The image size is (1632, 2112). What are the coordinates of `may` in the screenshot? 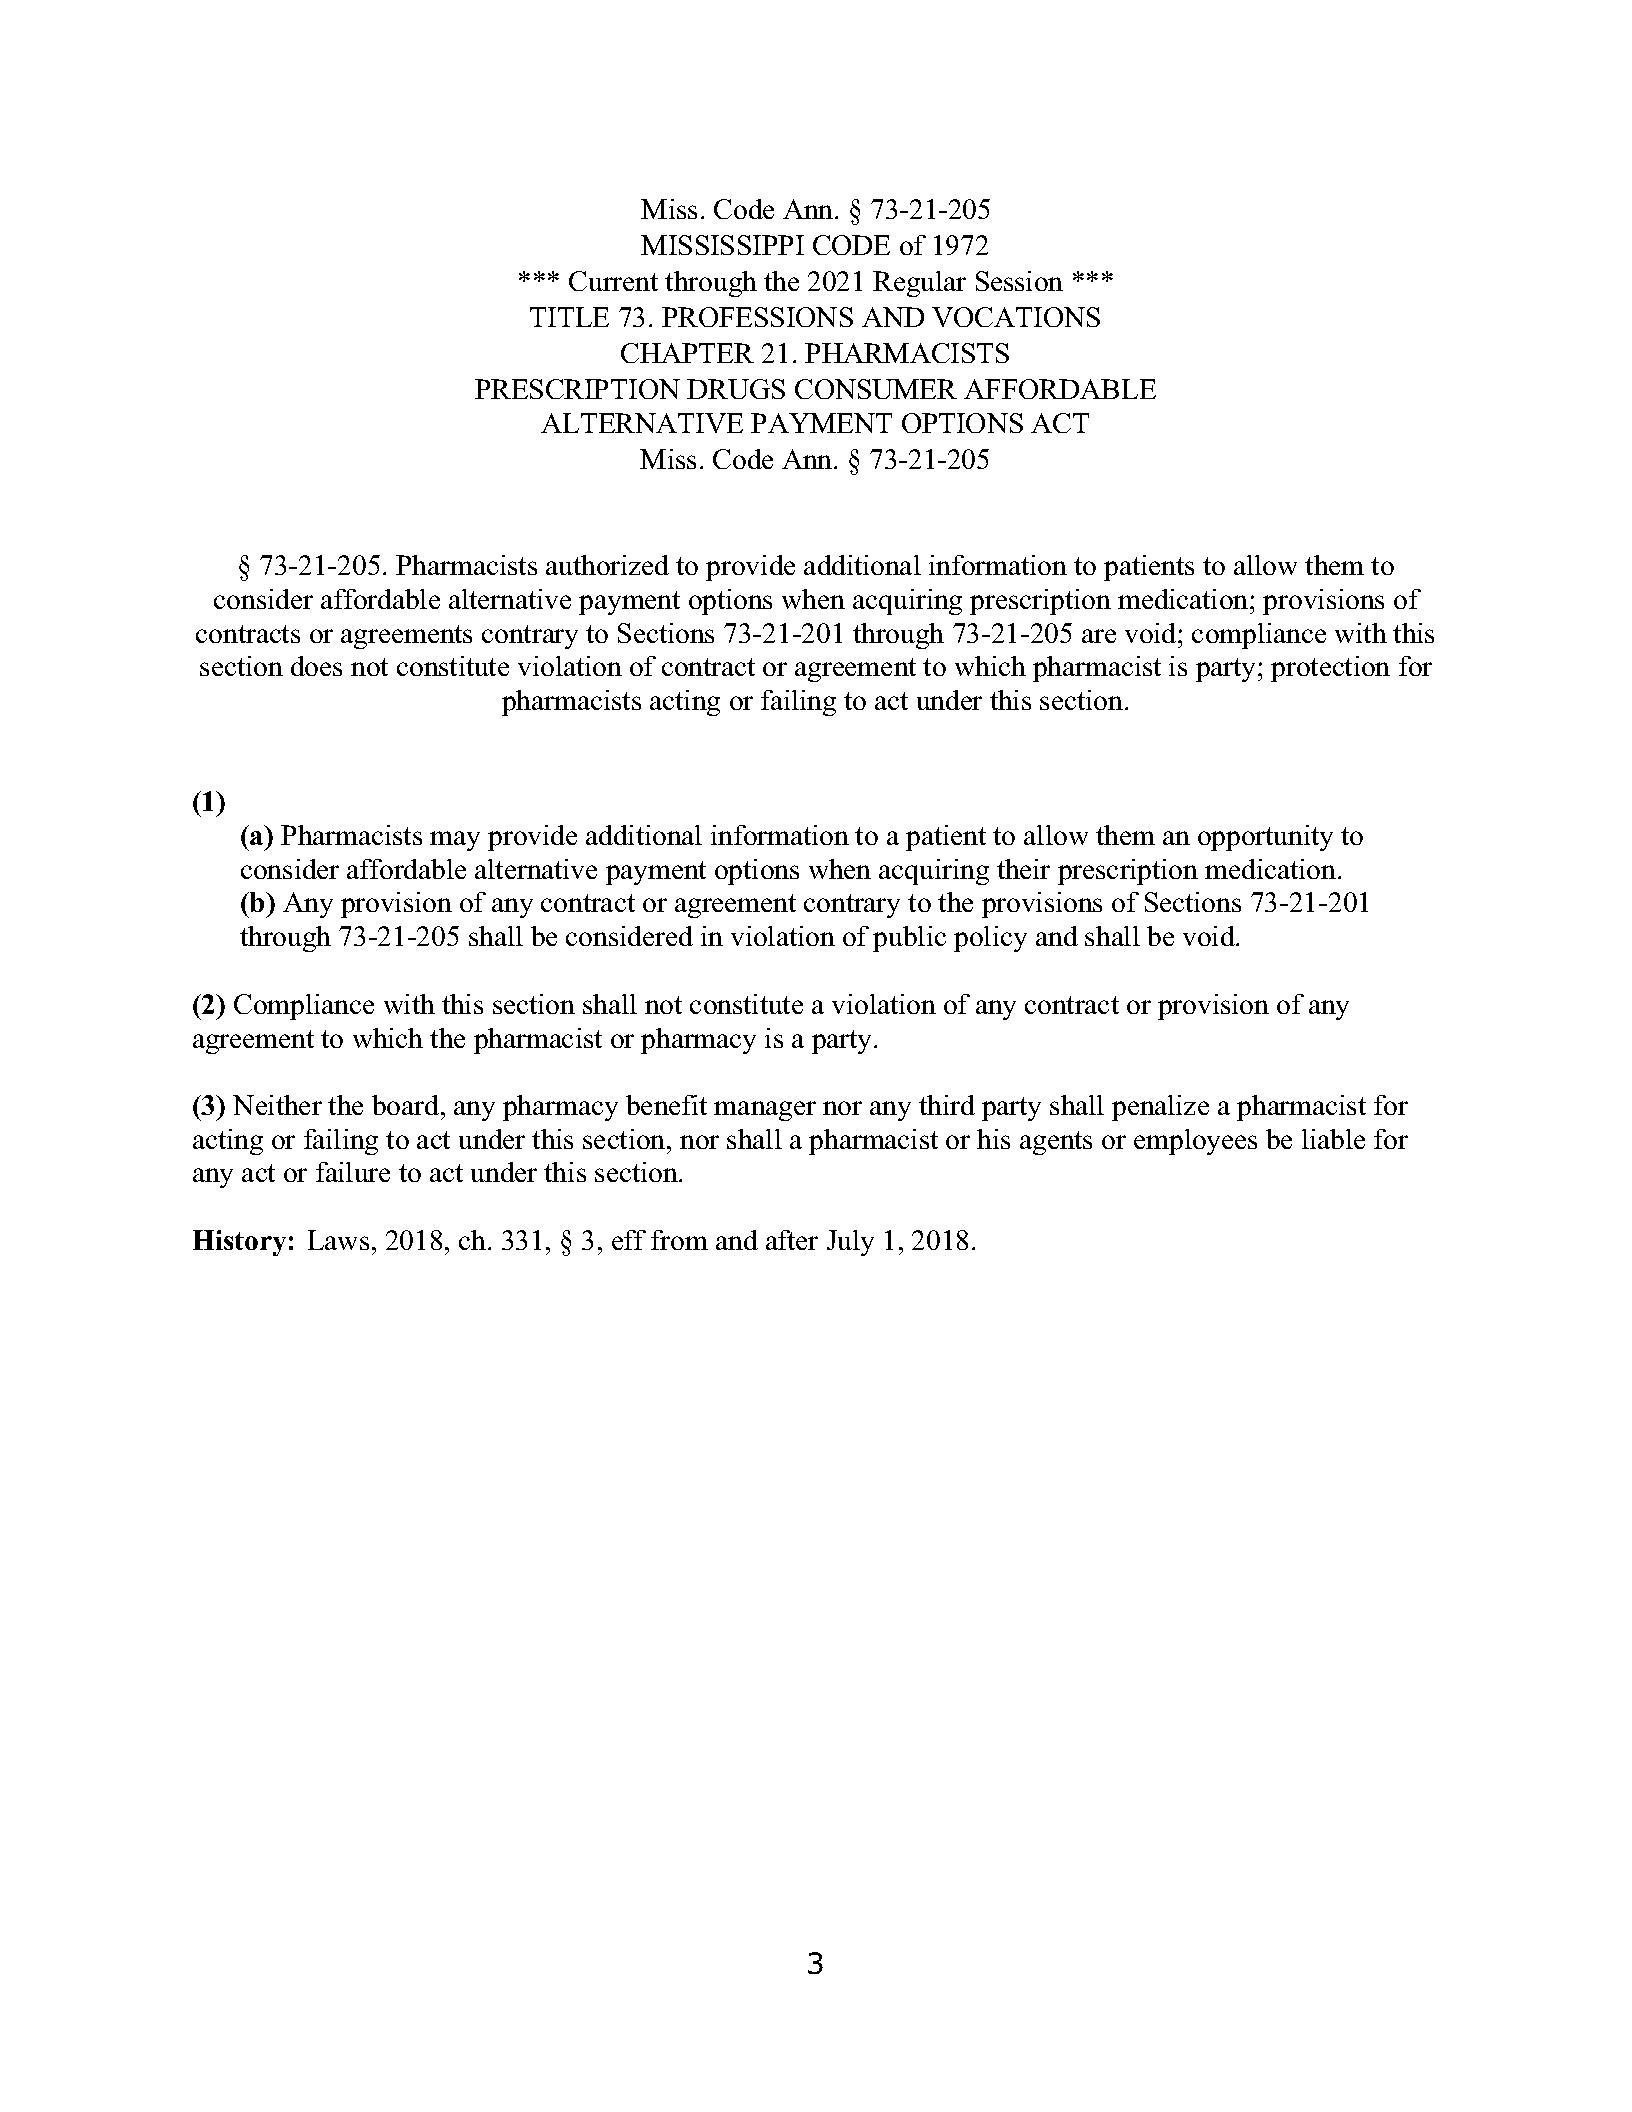 It's located at (455, 841).
